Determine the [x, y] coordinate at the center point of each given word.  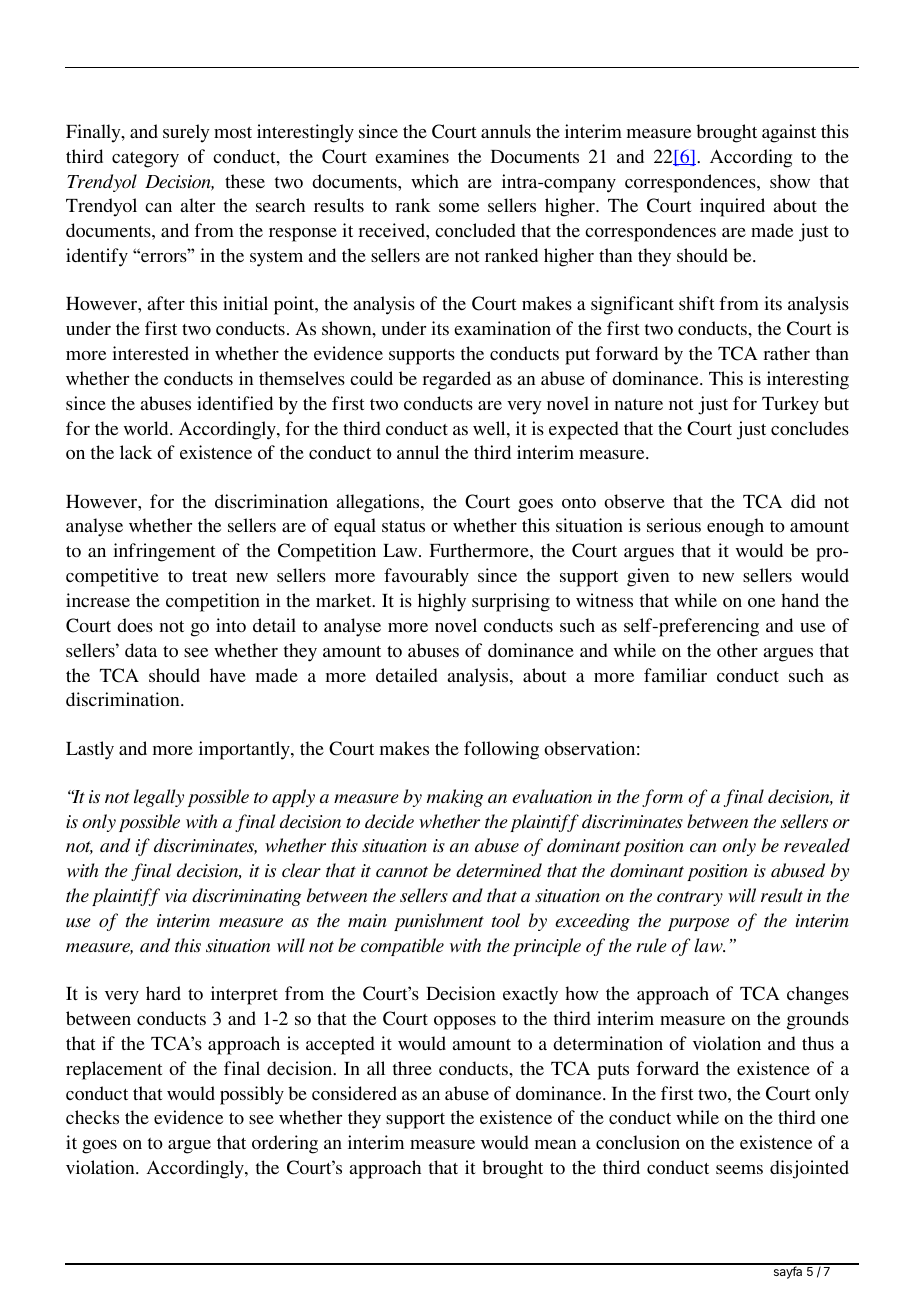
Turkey [790, 405]
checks [92, 1117]
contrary [690, 898]
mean [555, 1144]
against [789, 133]
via [176, 895]
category [145, 160]
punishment [439, 922]
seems [739, 1169]
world [147, 428]
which [435, 181]
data [141, 650]
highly [442, 602]
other [737, 650]
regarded [456, 380]
